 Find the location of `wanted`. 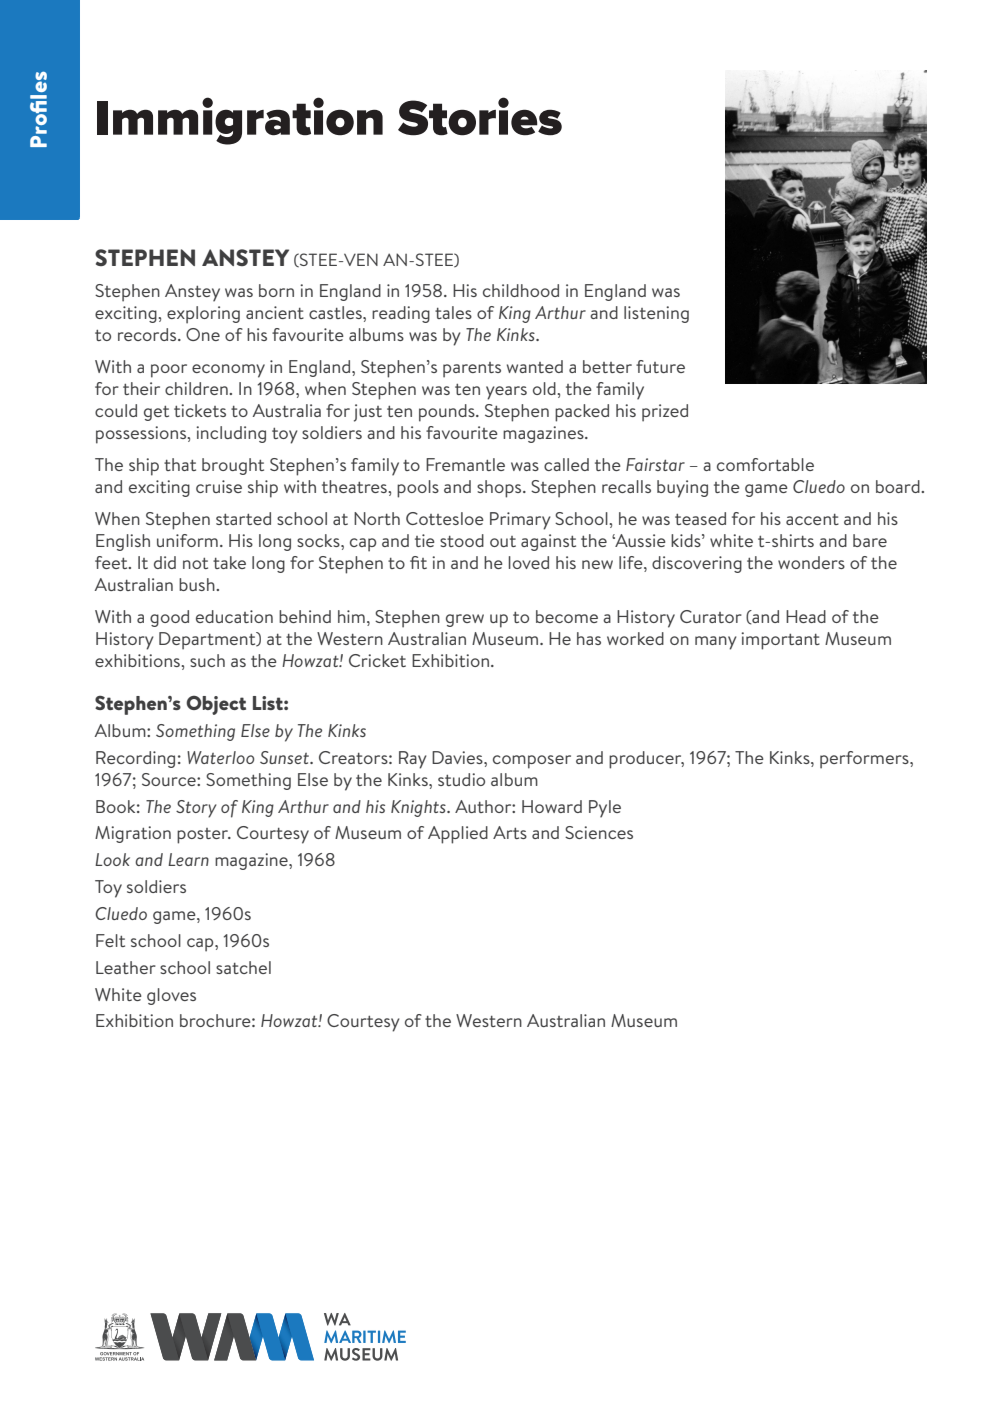

wanted is located at coordinates (535, 366).
